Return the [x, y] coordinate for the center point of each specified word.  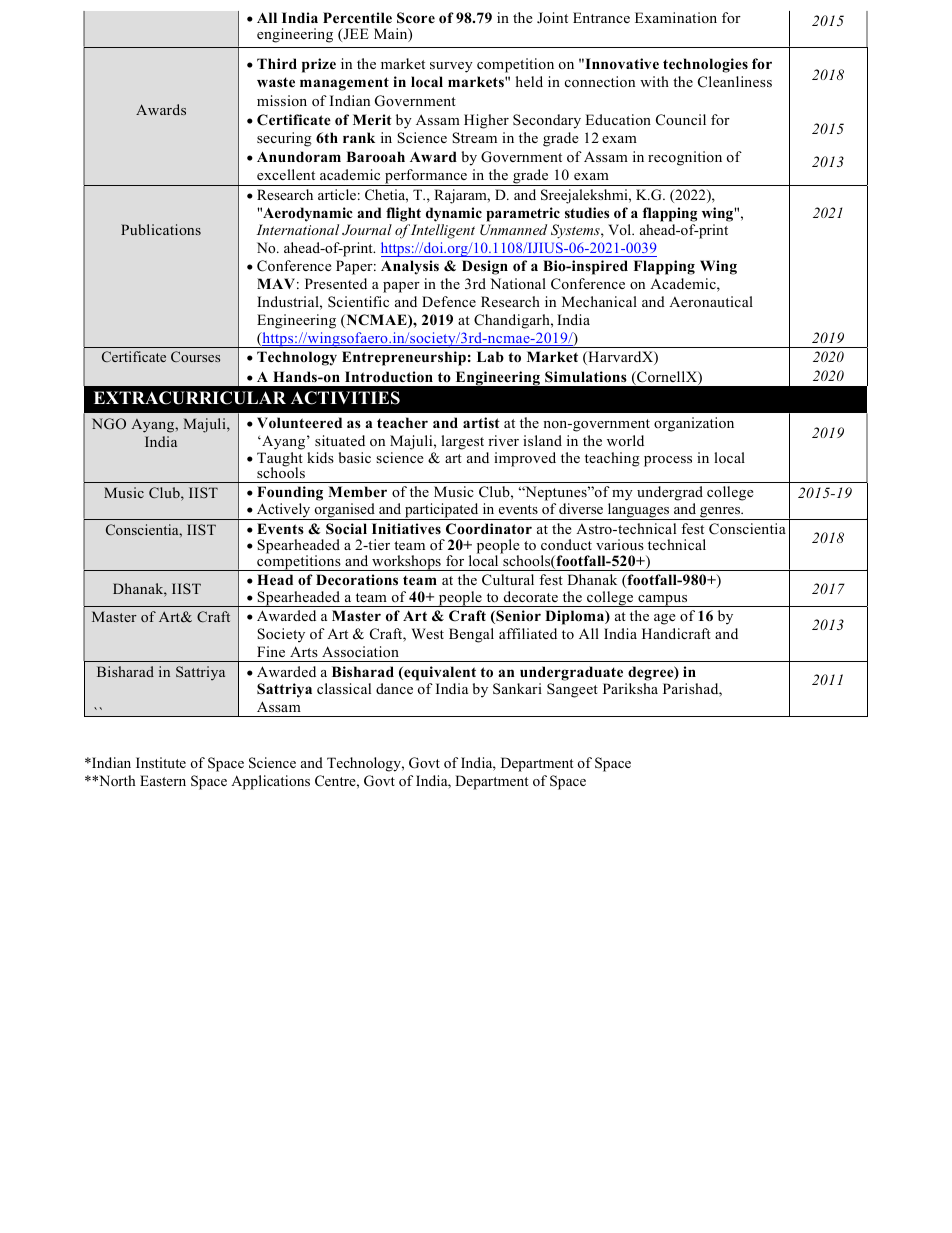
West [427, 633]
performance [426, 177]
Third [277, 63]
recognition [685, 158]
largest [462, 442]
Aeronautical [711, 301]
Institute [161, 762]
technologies [705, 65]
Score [416, 18]
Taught [280, 460]
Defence [449, 301]
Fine [271, 651]
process [668, 461]
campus [663, 601]
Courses [195, 356]
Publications [161, 229]
